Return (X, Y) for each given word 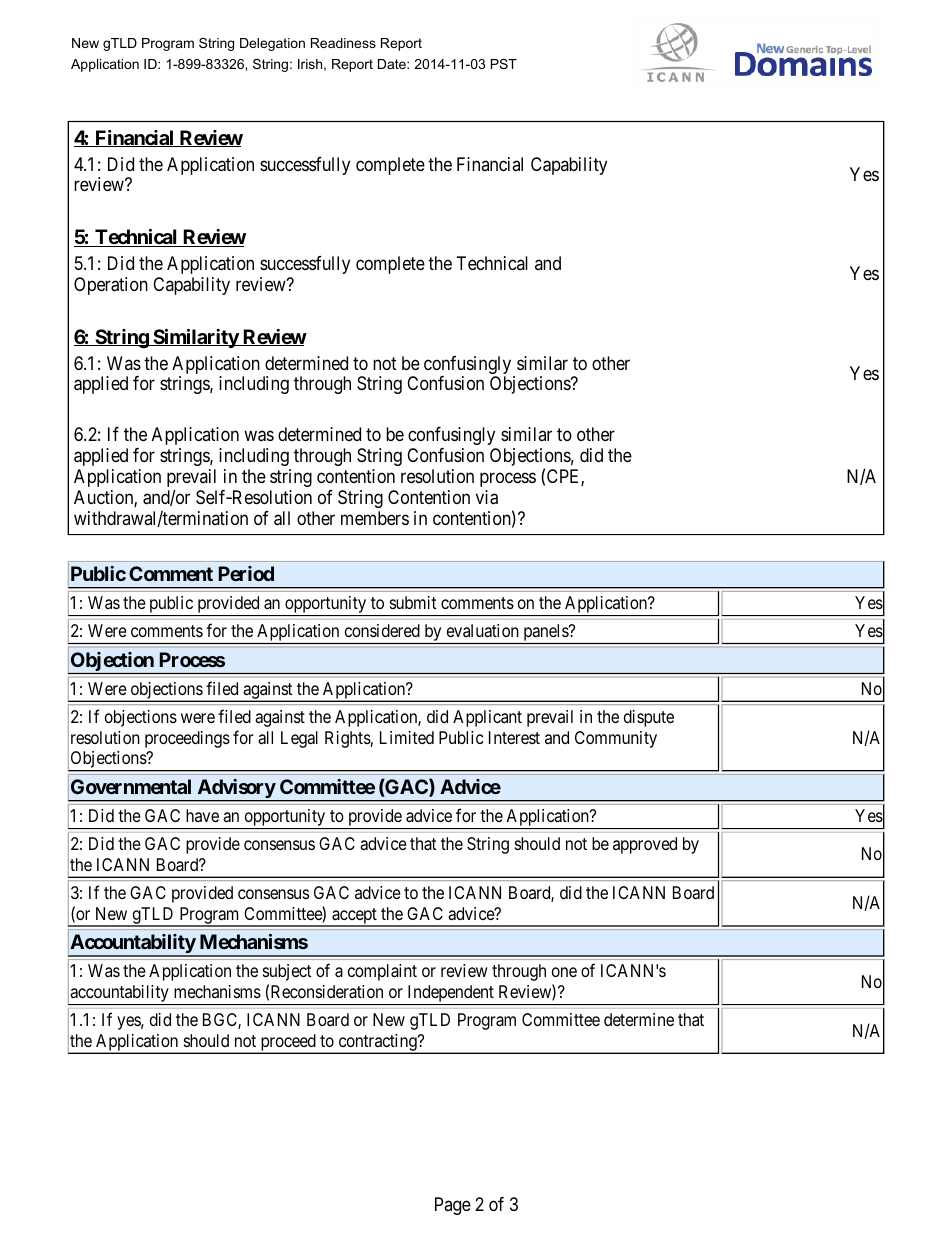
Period (246, 573)
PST (504, 64)
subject (287, 972)
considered (382, 630)
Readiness (343, 43)
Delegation (272, 44)
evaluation (483, 631)
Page (453, 1206)
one (564, 972)
